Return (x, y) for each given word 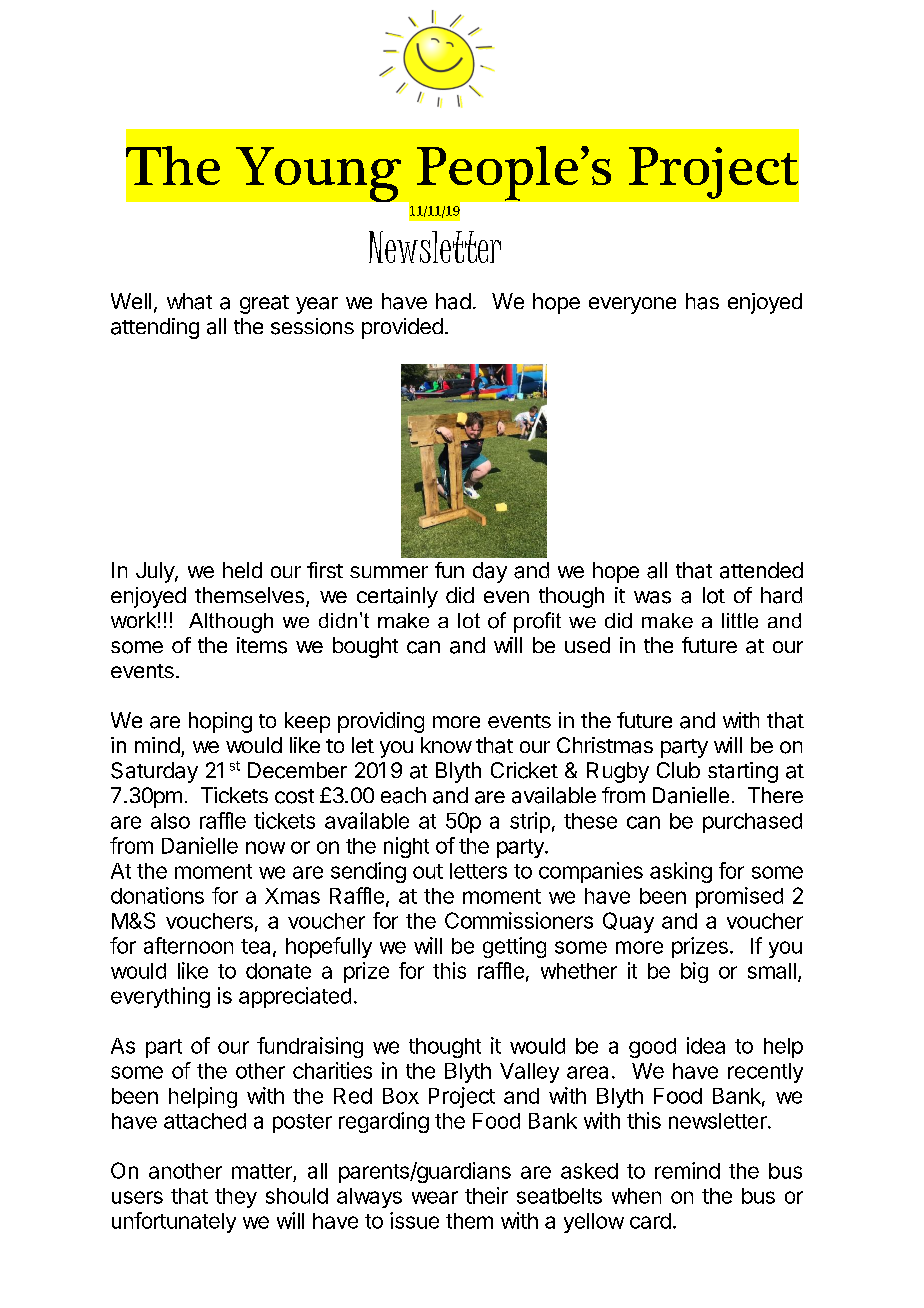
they (236, 1198)
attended (761, 570)
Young (318, 174)
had (453, 301)
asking (681, 872)
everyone (632, 305)
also (170, 821)
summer (389, 572)
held (242, 570)
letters (478, 871)
